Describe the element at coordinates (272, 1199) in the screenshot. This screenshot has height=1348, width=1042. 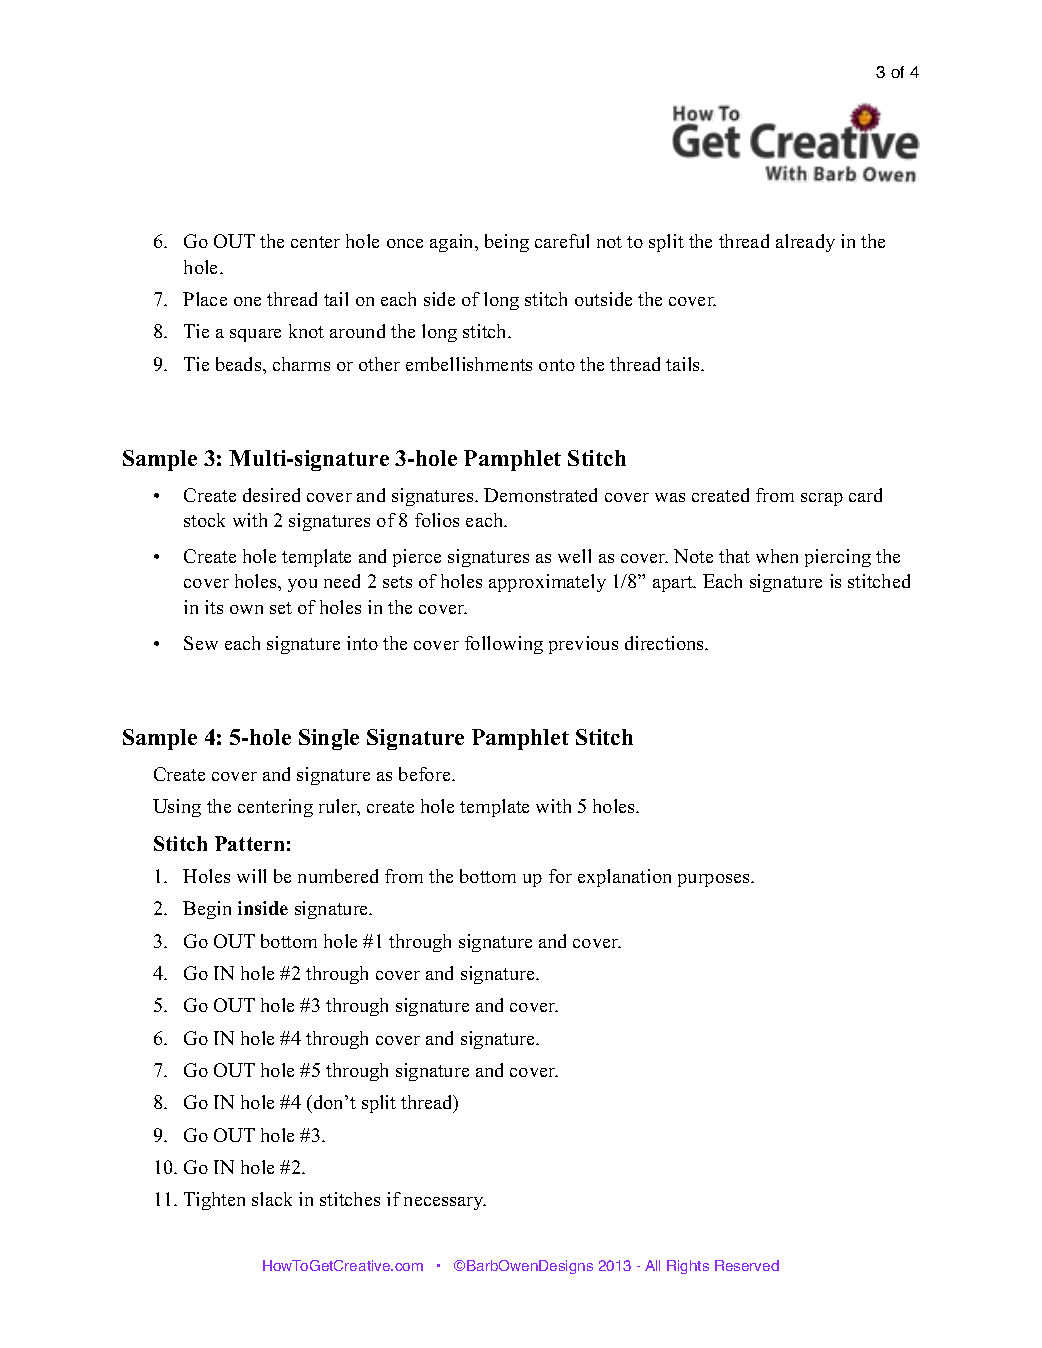
I see `slack` at that location.
